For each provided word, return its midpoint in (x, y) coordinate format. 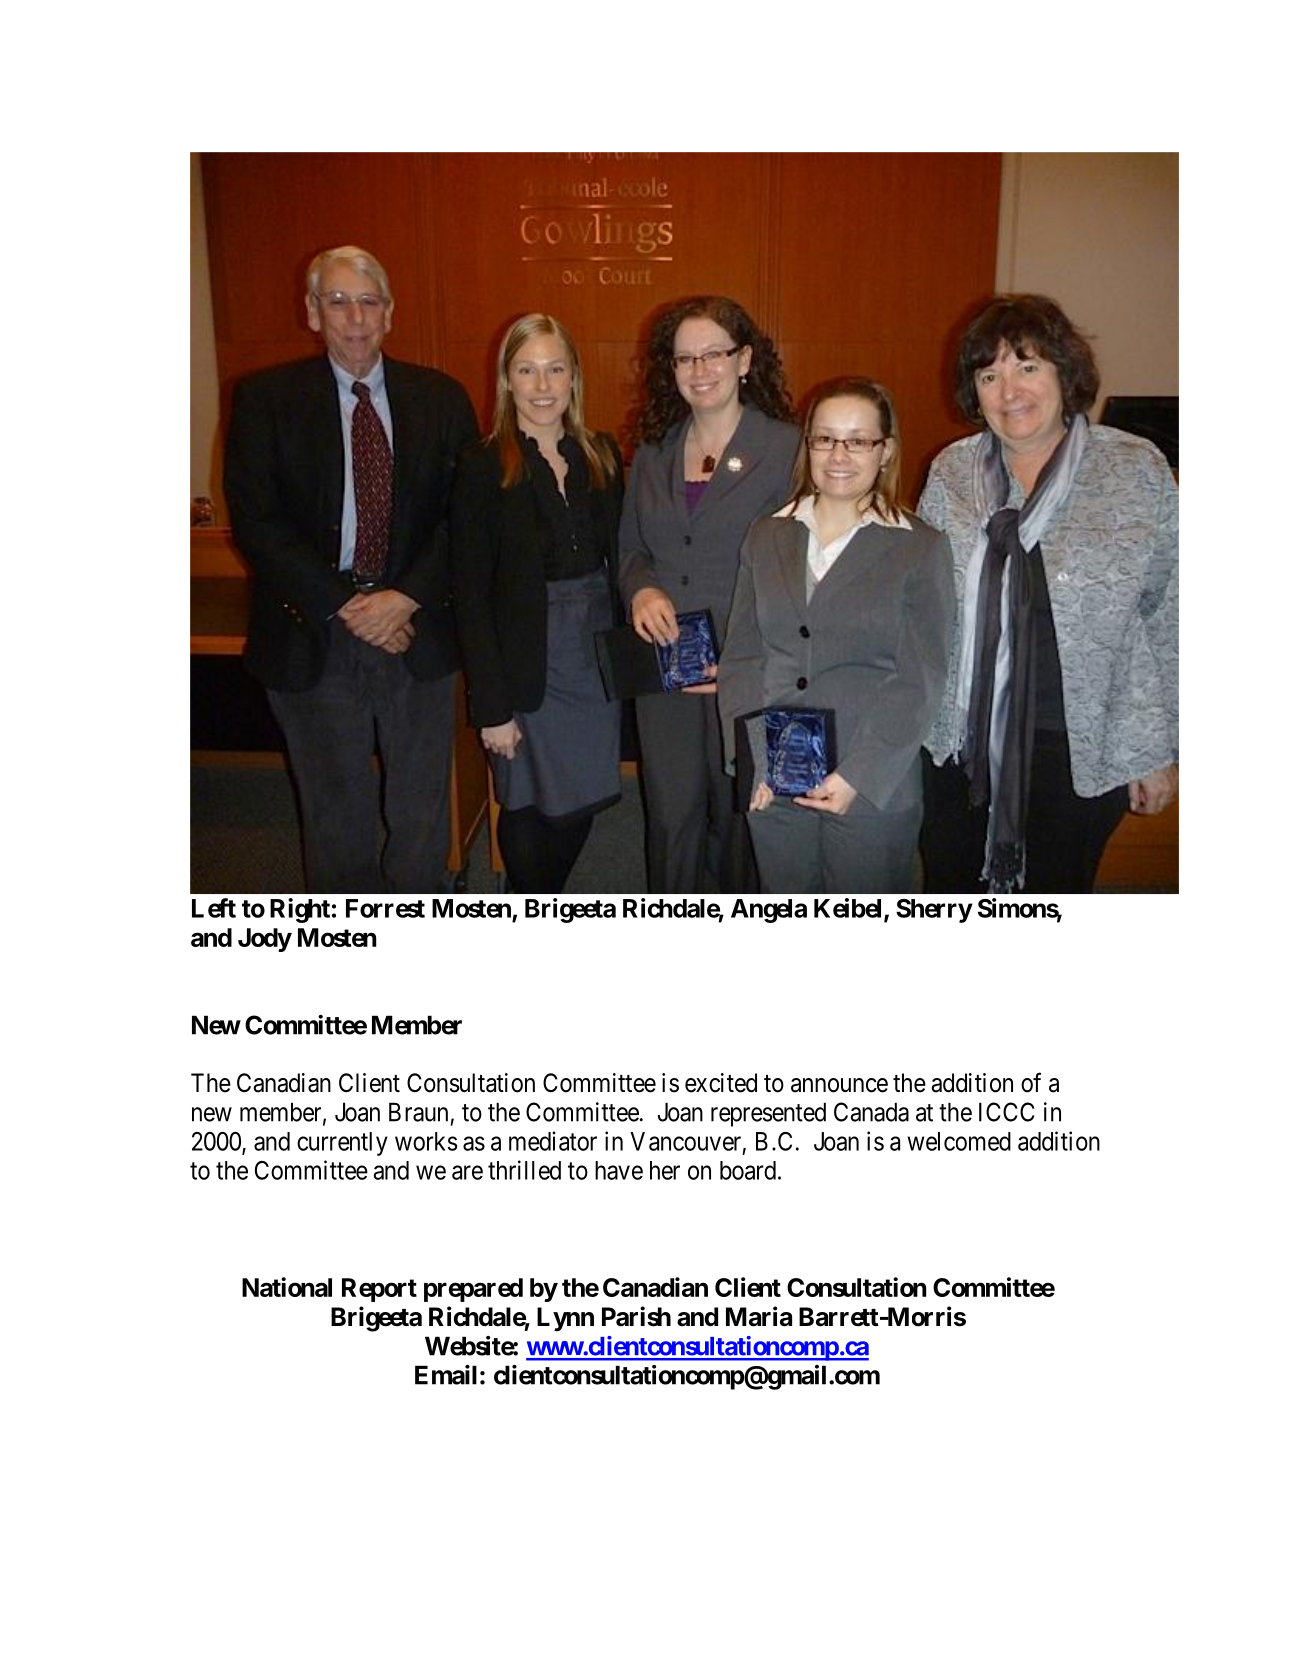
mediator (553, 1141)
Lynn (565, 1319)
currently (342, 1144)
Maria (759, 1316)
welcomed (959, 1141)
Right (300, 910)
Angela (769, 911)
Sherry (934, 911)
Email (446, 1375)
